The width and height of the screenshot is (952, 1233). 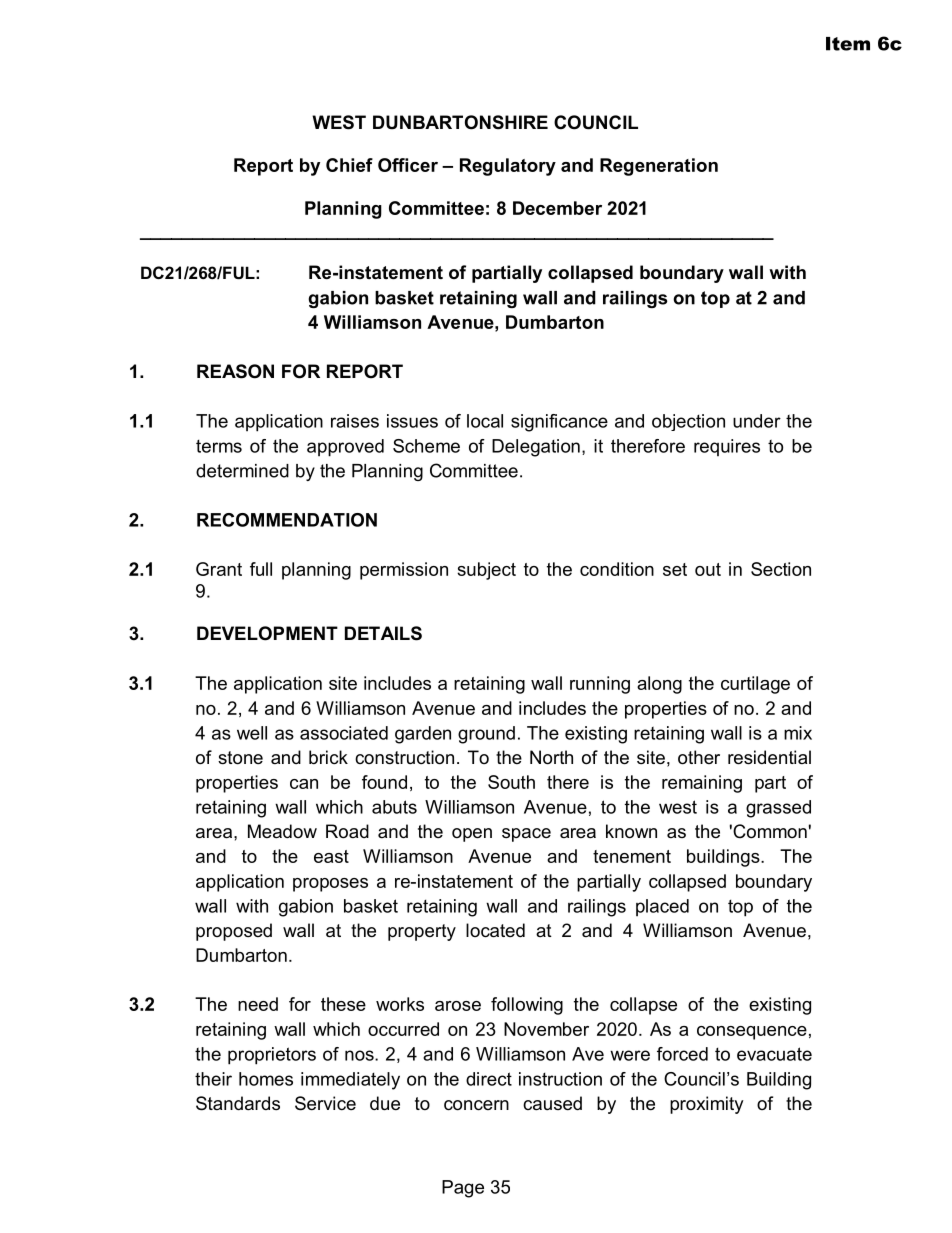 What do you see at coordinates (252, 733) in the screenshot?
I see `well` at bounding box center [252, 733].
